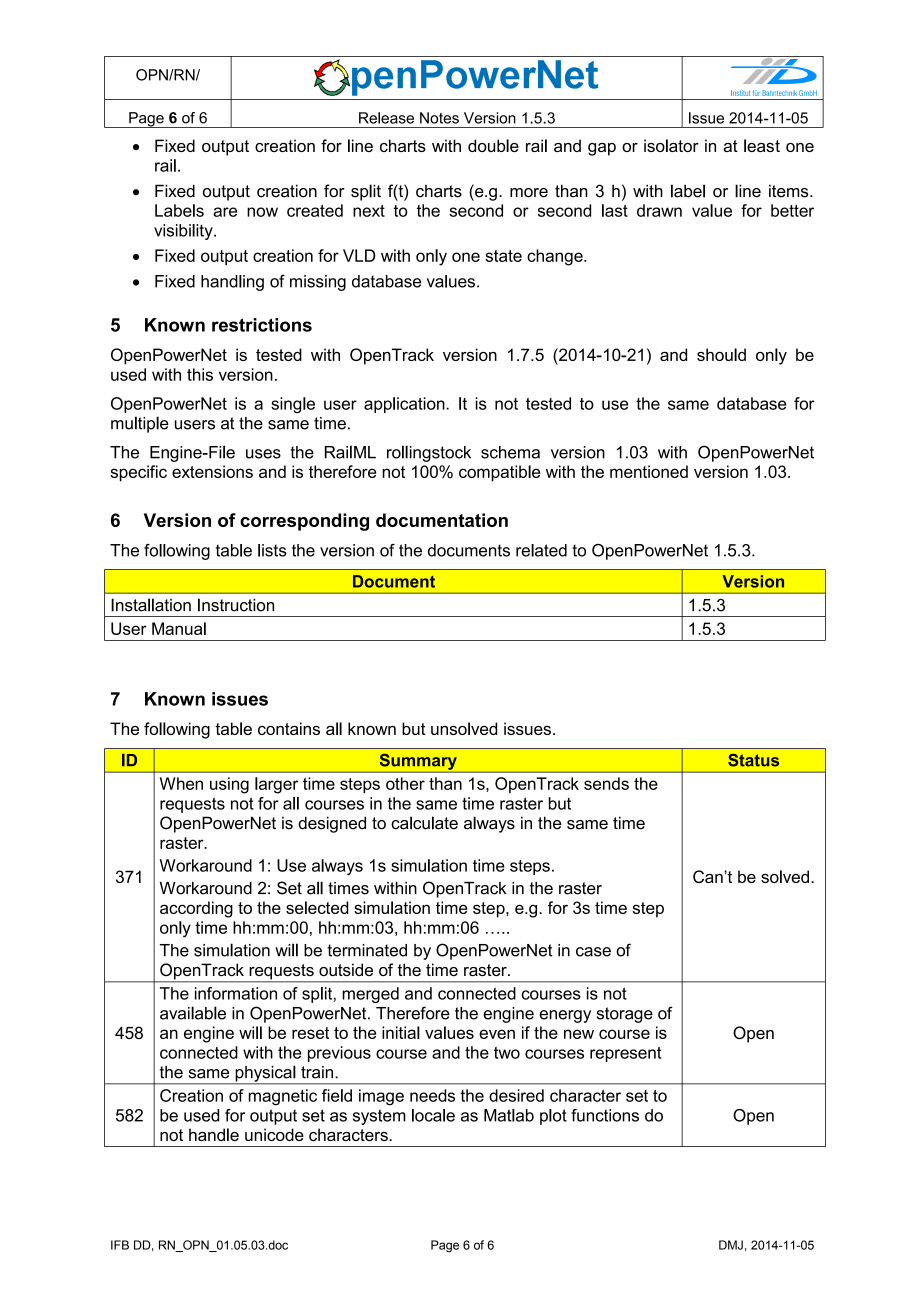 The width and height of the page is (924, 1308). I want to click on double, so click(493, 145).
